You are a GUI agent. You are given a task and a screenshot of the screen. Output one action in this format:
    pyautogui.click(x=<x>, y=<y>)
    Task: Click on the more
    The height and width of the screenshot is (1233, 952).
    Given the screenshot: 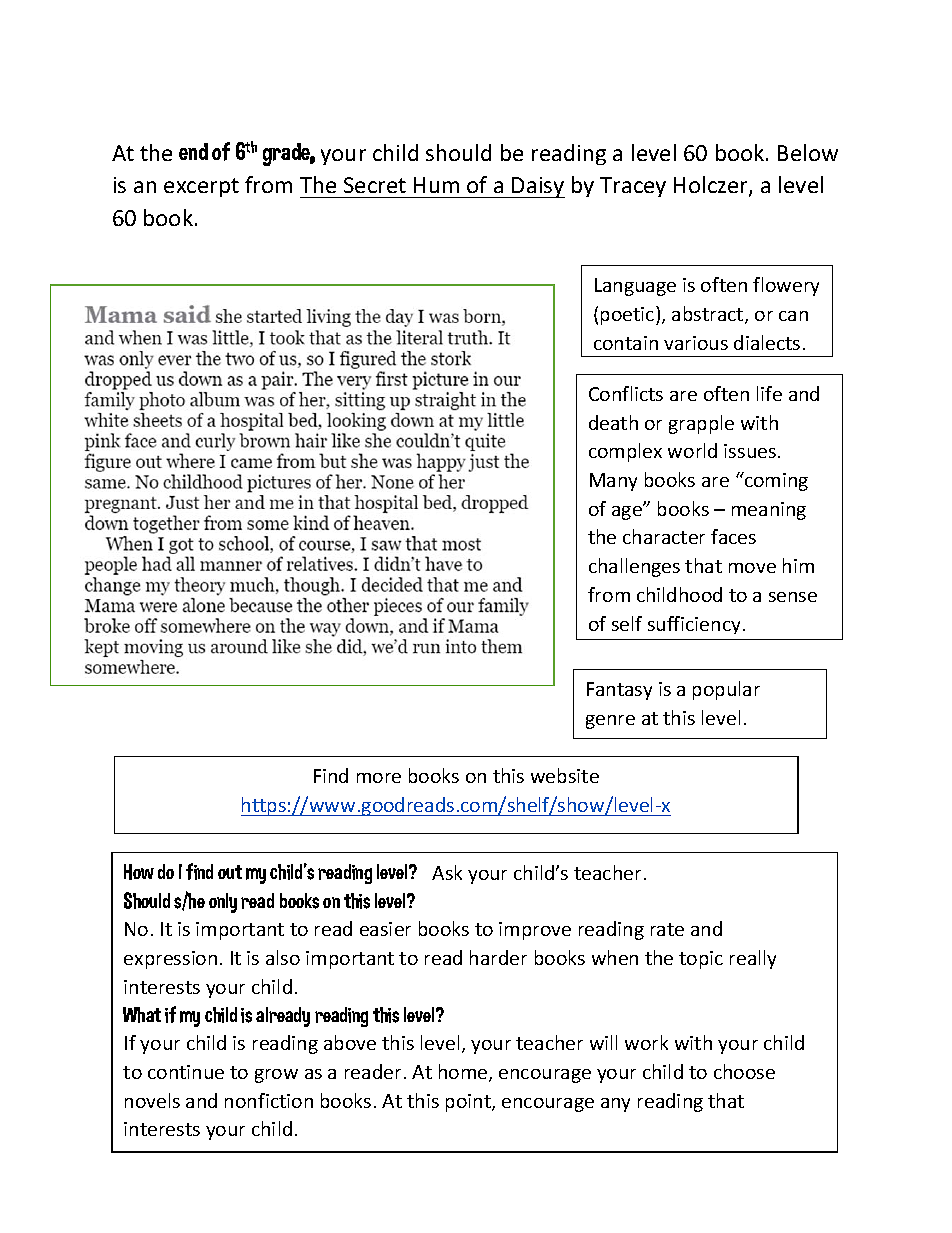 What is the action you would take?
    pyautogui.click(x=379, y=778)
